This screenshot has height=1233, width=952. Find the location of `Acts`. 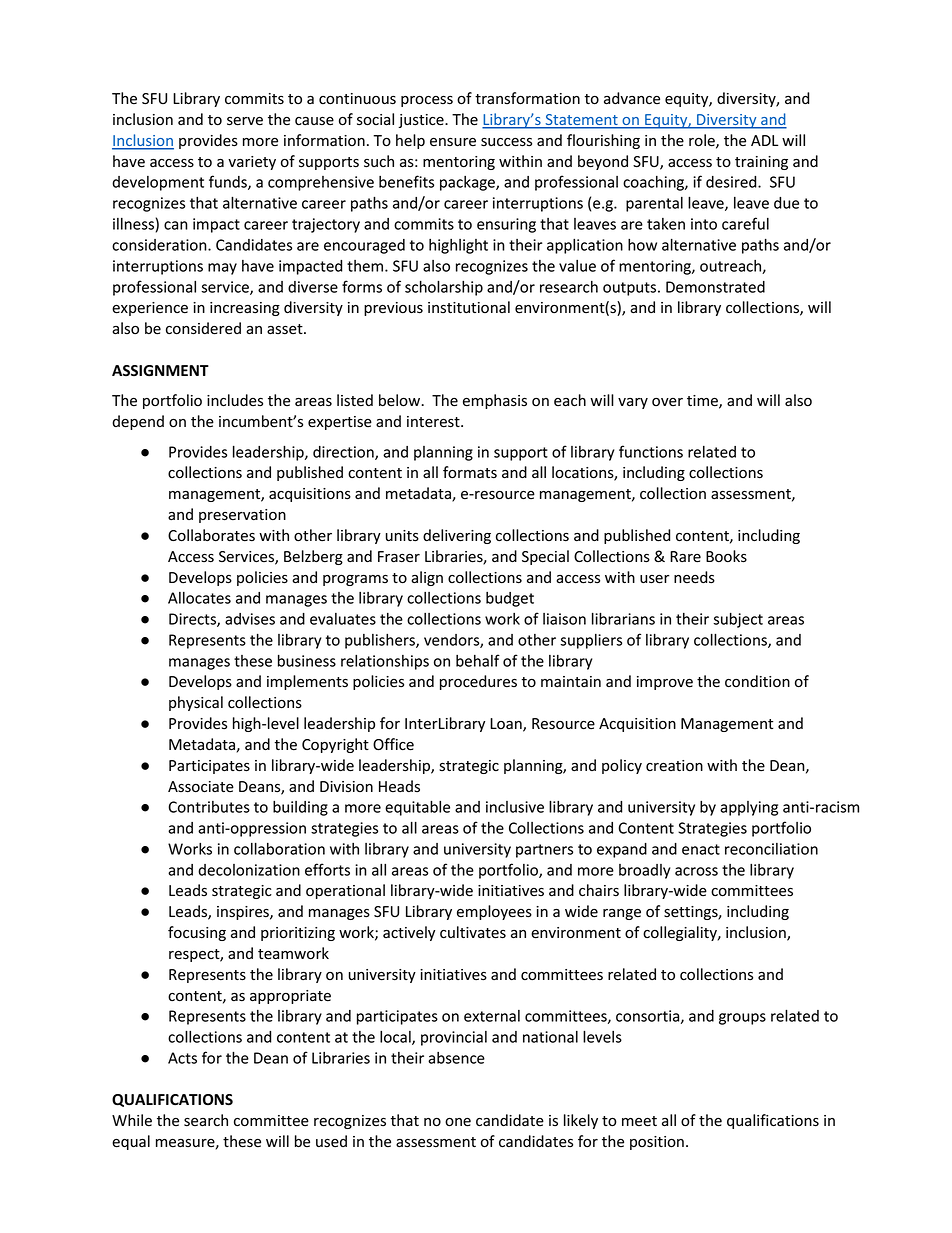

Acts is located at coordinates (182, 1058).
